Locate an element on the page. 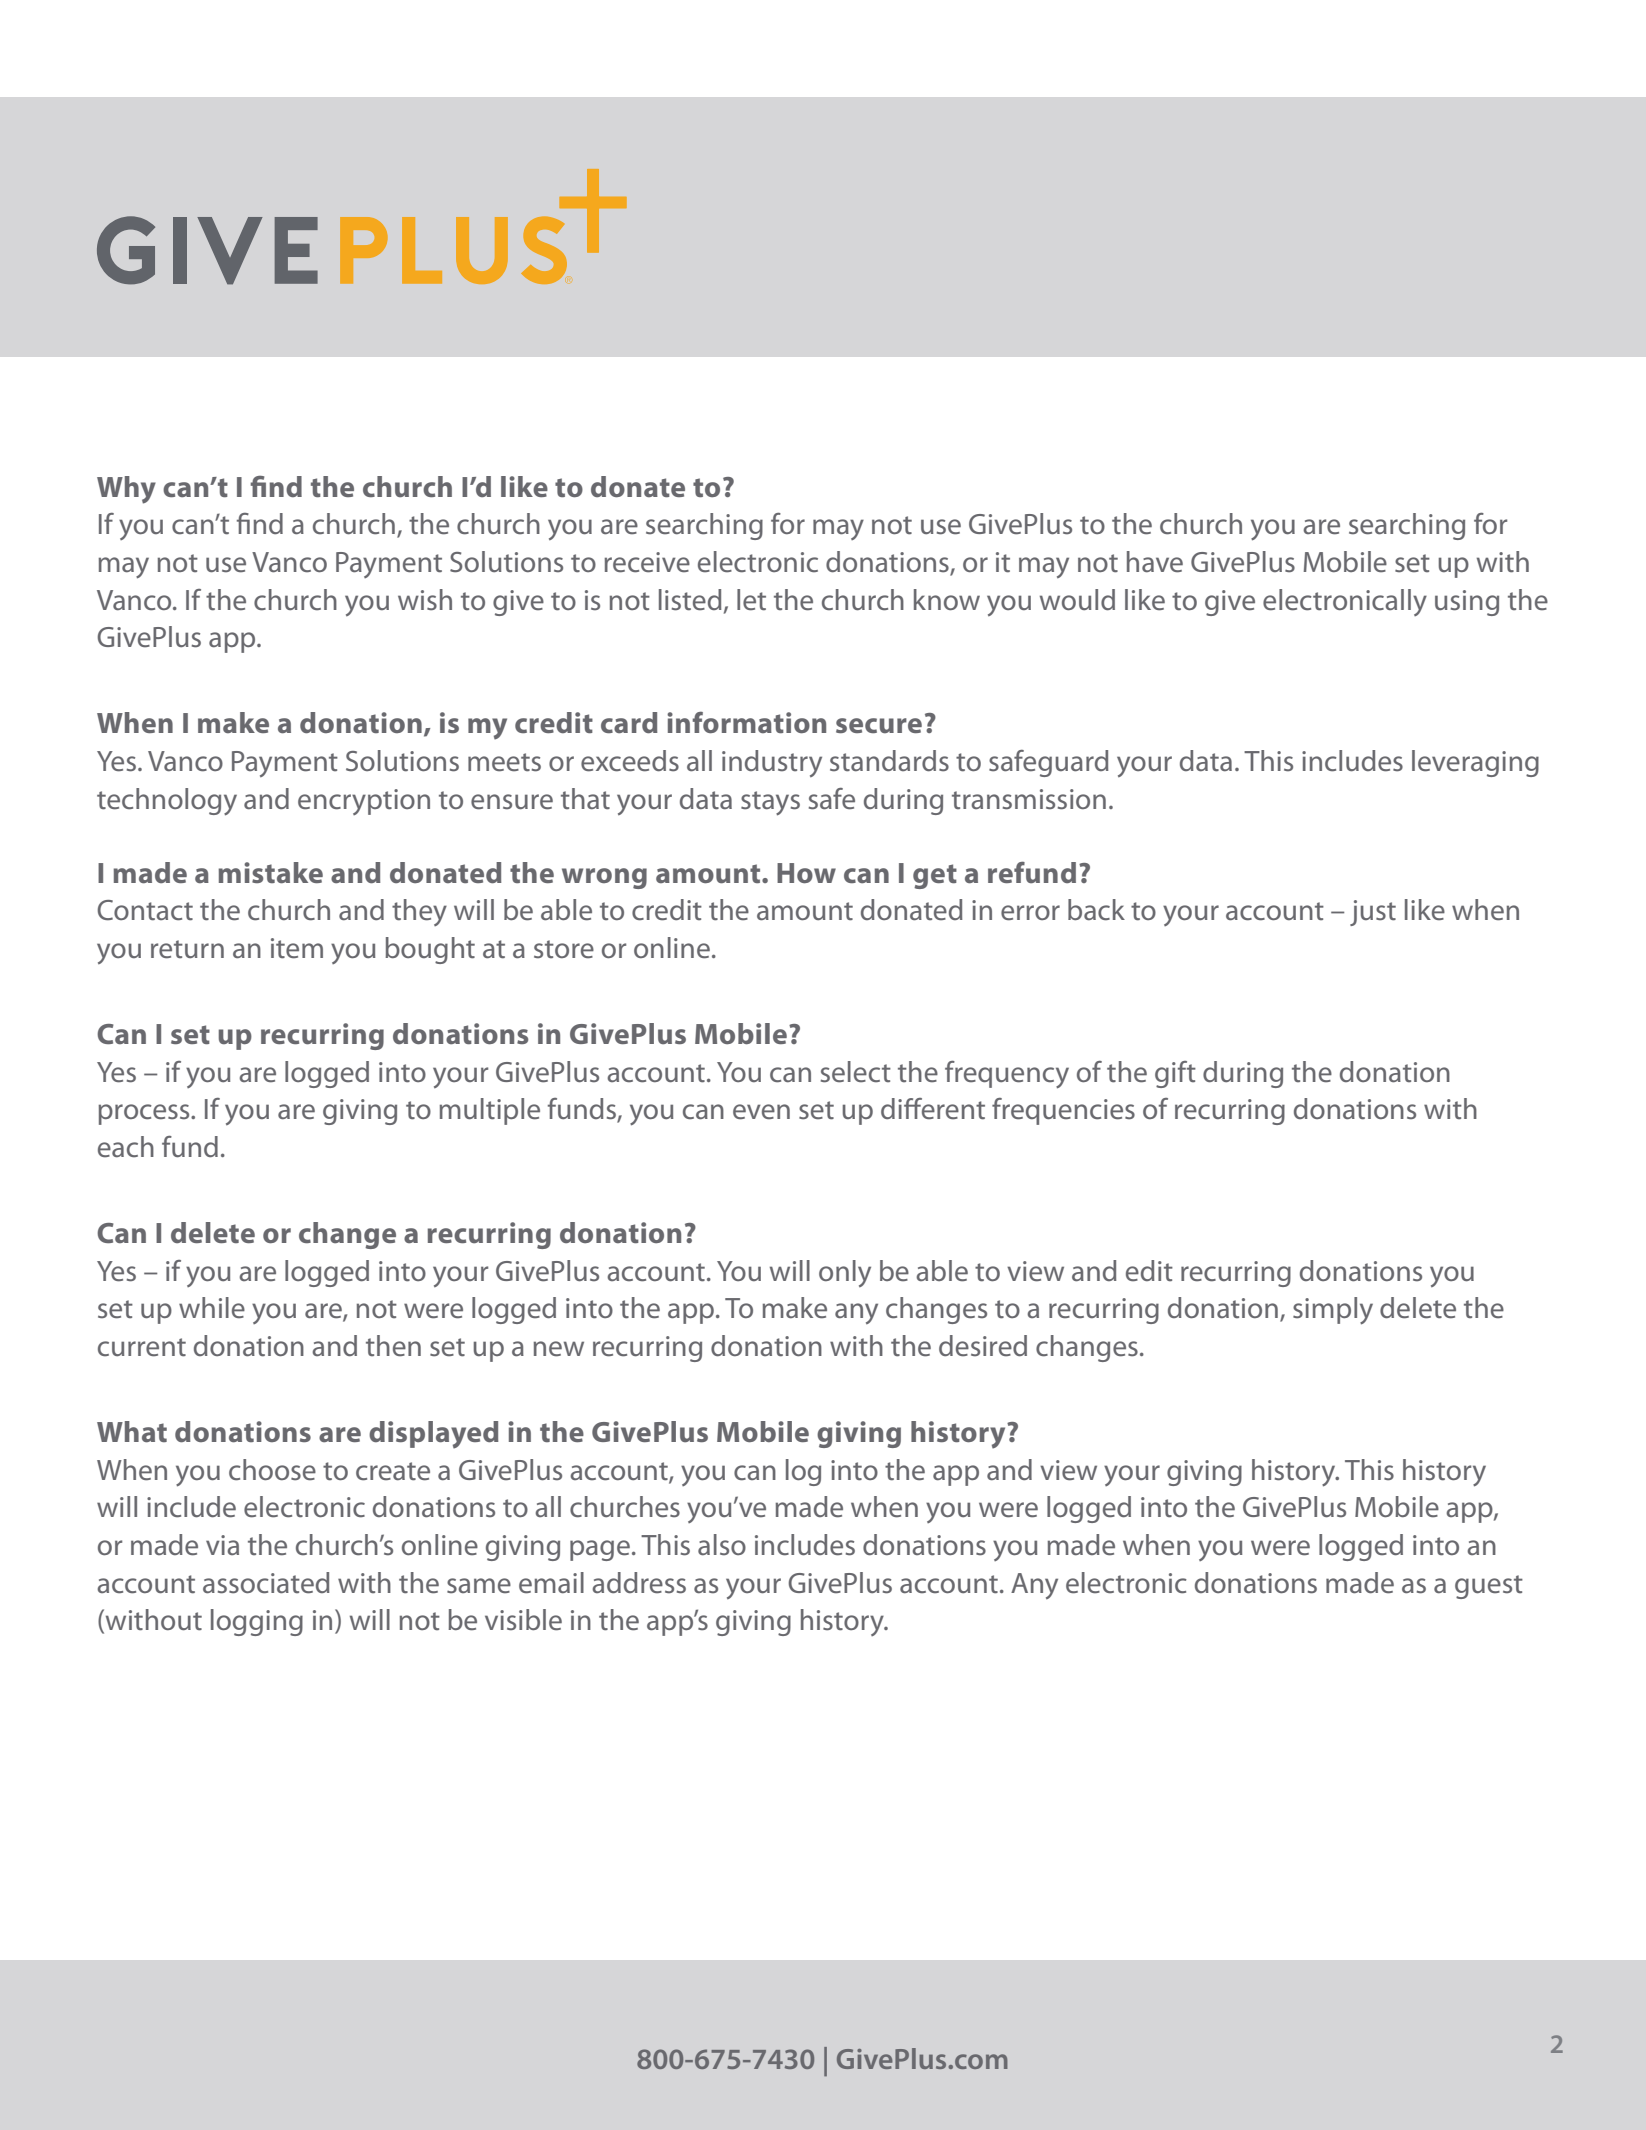 The width and height of the page is (1646, 2130). select is located at coordinates (856, 1072).
